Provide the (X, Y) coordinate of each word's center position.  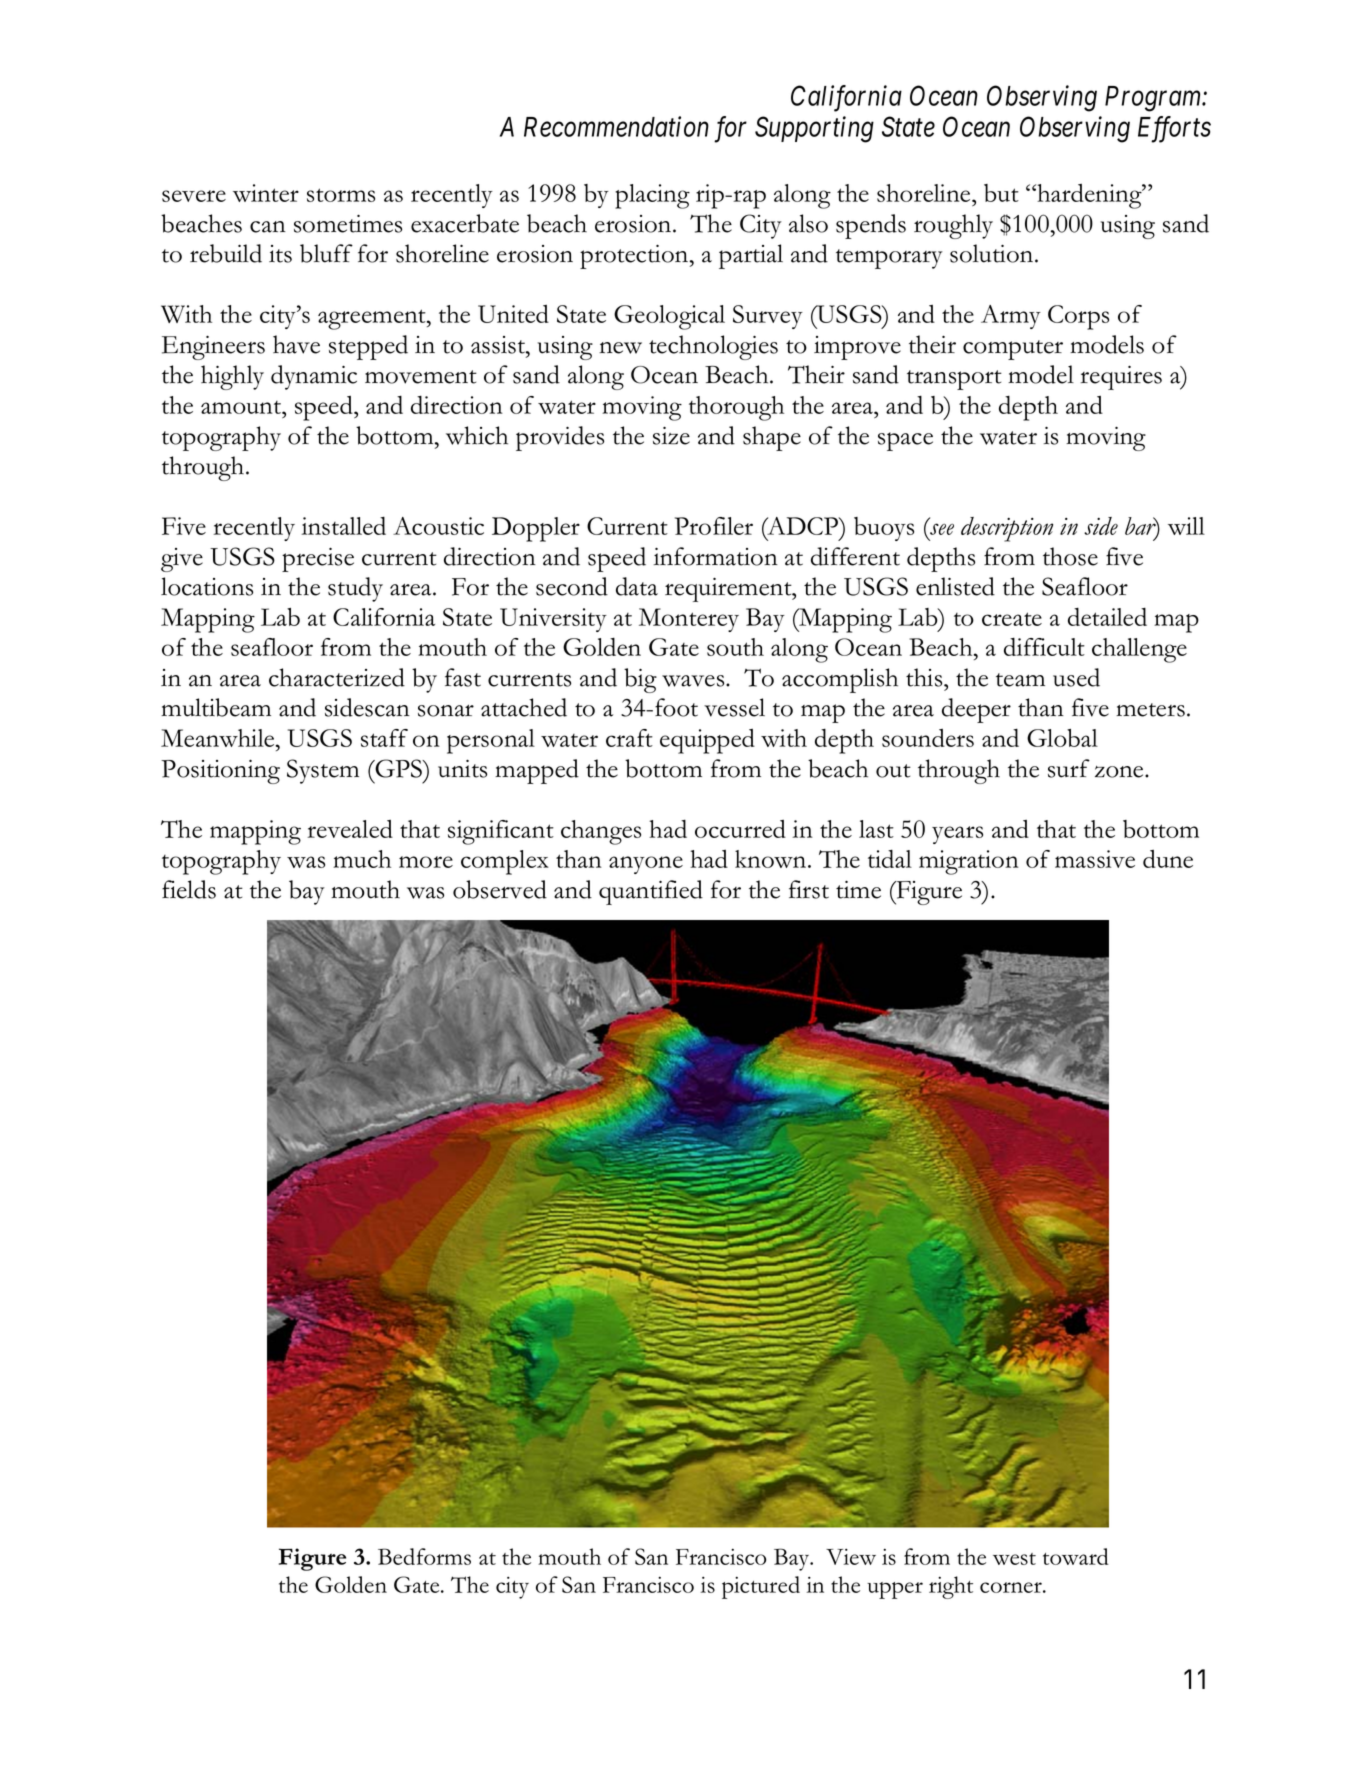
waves (694, 681)
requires (1121, 378)
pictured (761, 1587)
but (1001, 193)
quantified (651, 892)
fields (189, 889)
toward (1076, 1556)
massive (1095, 859)
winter (266, 193)
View (851, 1557)
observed (500, 889)
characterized (337, 677)
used (1076, 677)
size (671, 436)
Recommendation (616, 126)
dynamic (314, 377)
